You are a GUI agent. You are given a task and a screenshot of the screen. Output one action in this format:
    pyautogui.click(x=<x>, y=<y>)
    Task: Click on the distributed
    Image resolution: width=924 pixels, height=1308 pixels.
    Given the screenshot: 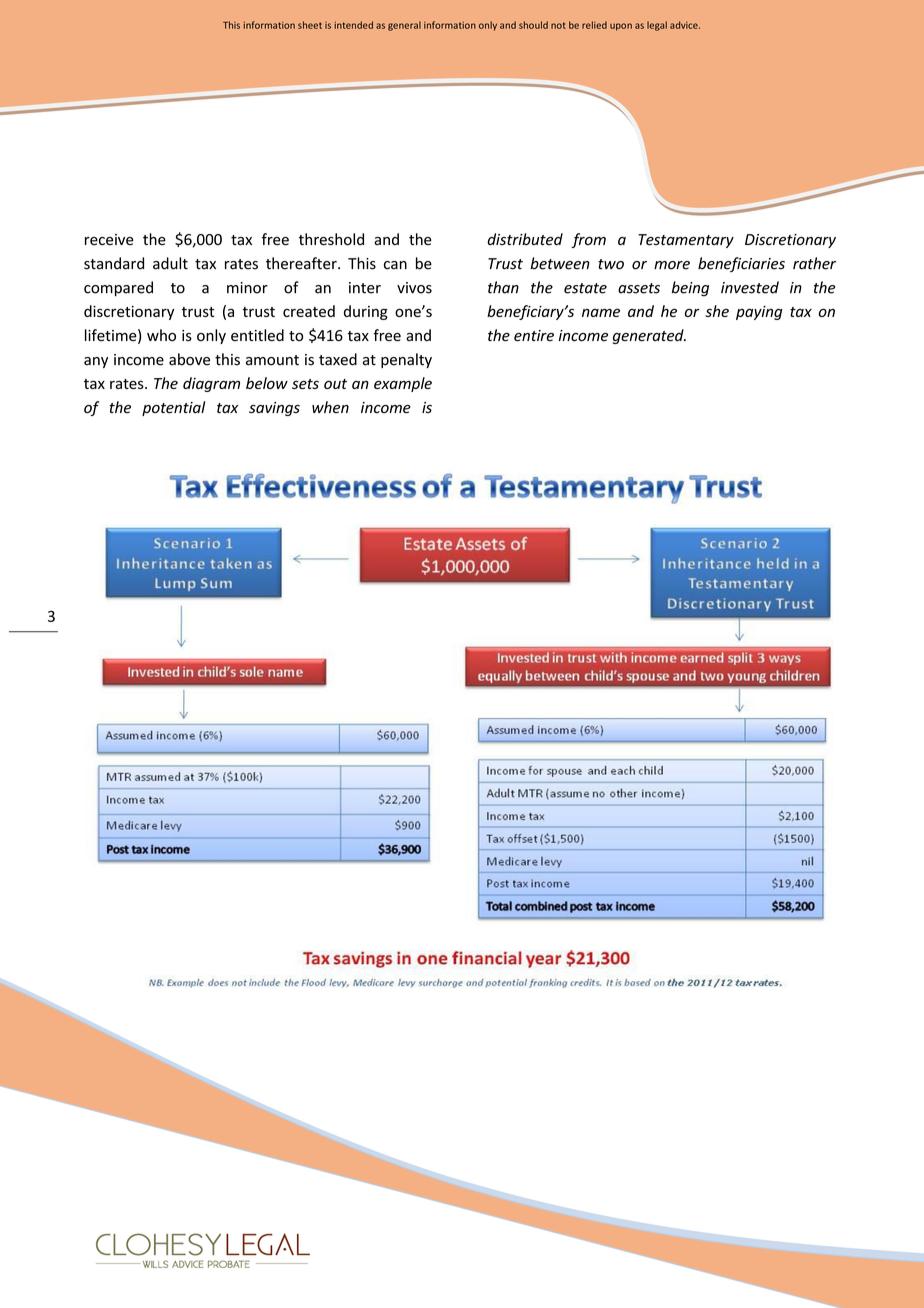 What is the action you would take?
    pyautogui.click(x=525, y=239)
